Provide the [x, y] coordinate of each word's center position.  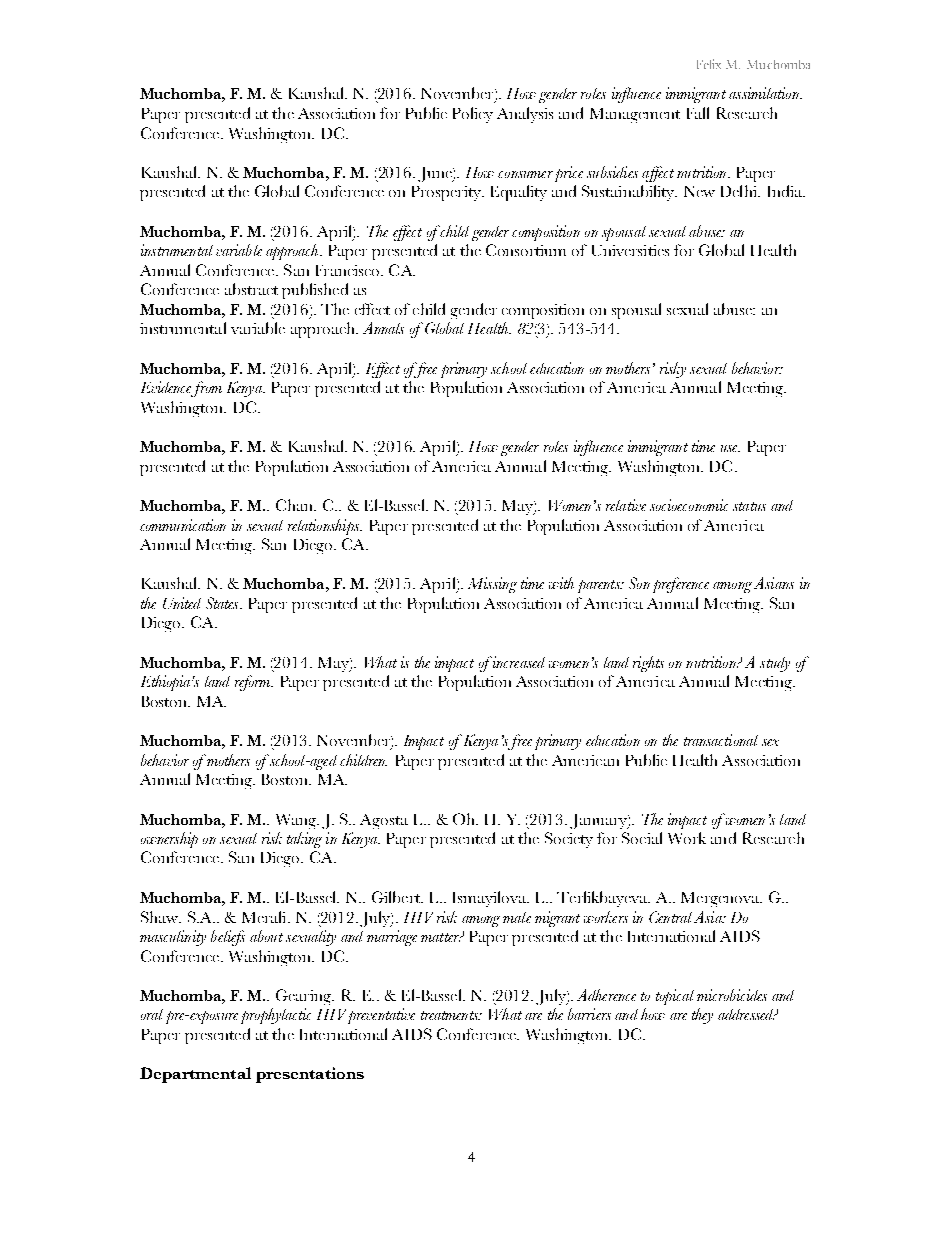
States [223, 603]
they [702, 1016]
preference [681, 585]
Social [642, 838]
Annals [383, 328]
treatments [451, 1015]
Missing [492, 585]
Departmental [195, 1075]
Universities [630, 250]
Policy [473, 115]
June [436, 174]
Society [569, 840]
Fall [698, 113]
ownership [169, 840]
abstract [251, 289]
